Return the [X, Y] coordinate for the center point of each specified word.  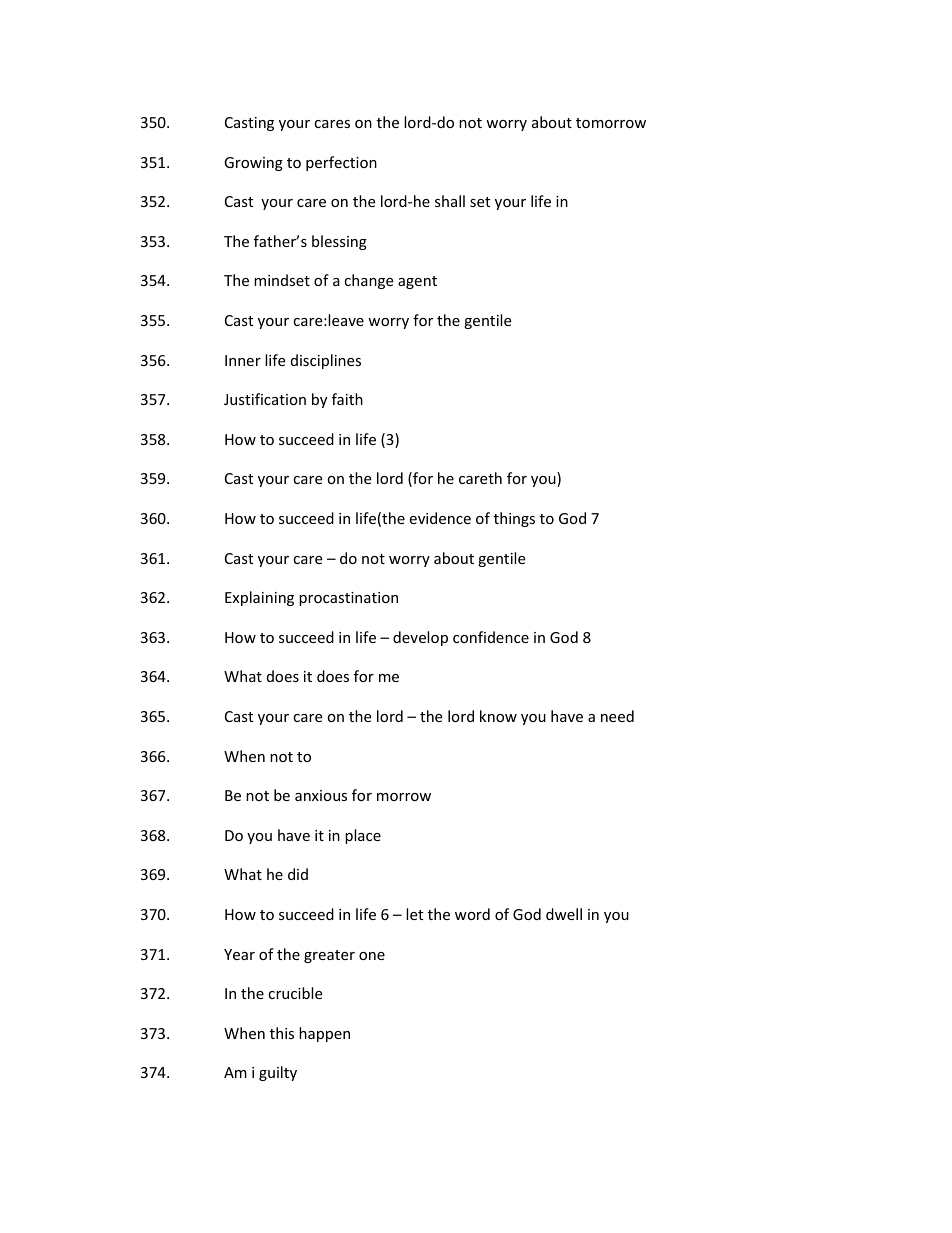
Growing [253, 164]
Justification [265, 399]
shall [450, 201]
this [282, 1033]
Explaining [259, 598]
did [298, 874]
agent [417, 282]
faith [347, 399]
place [363, 836]
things [514, 519]
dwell [564, 914]
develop [420, 638]
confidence [491, 637]
